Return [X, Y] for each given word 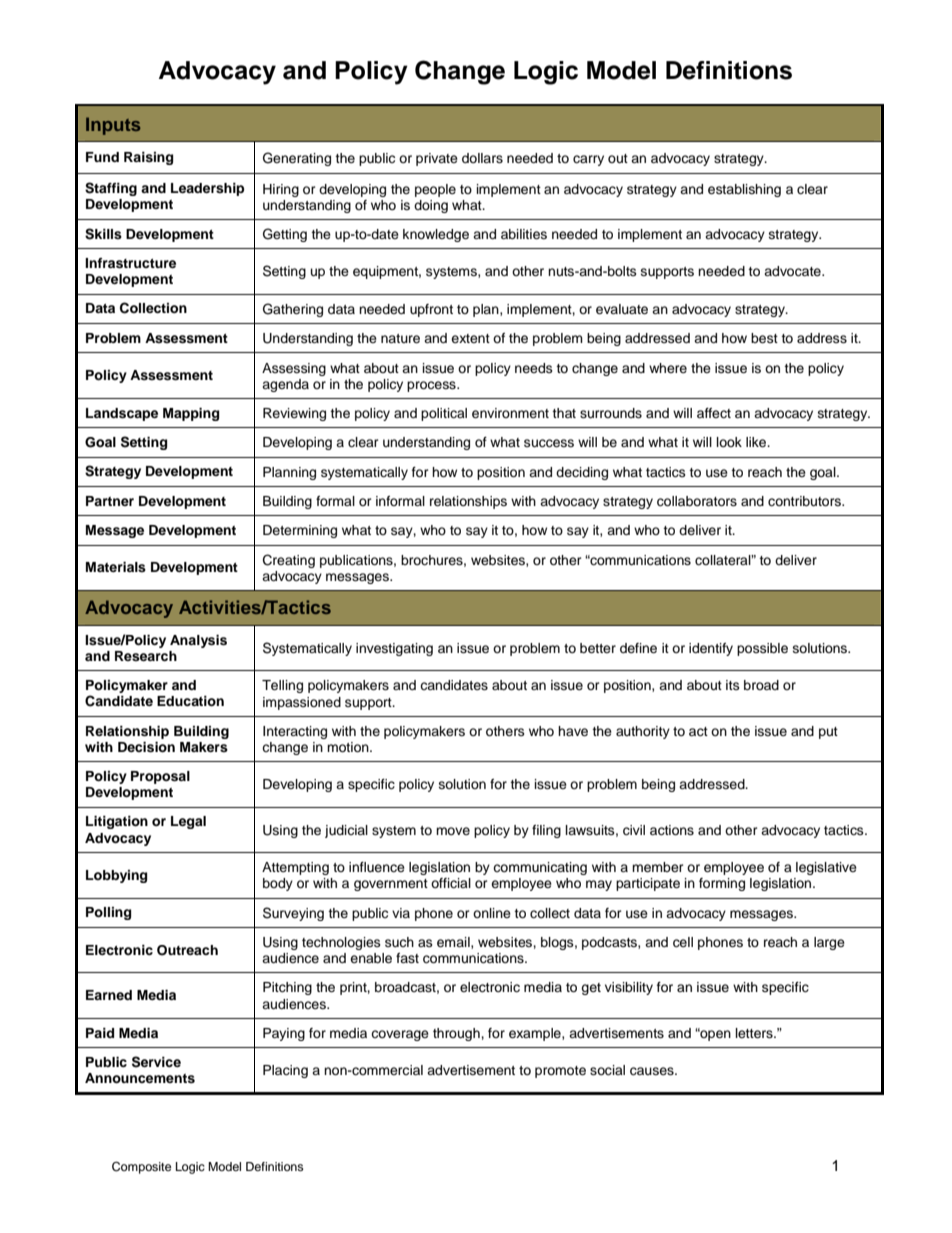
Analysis [198, 641]
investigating [394, 649]
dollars [482, 158]
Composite [141, 1168]
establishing [744, 190]
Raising [148, 158]
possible [762, 649]
